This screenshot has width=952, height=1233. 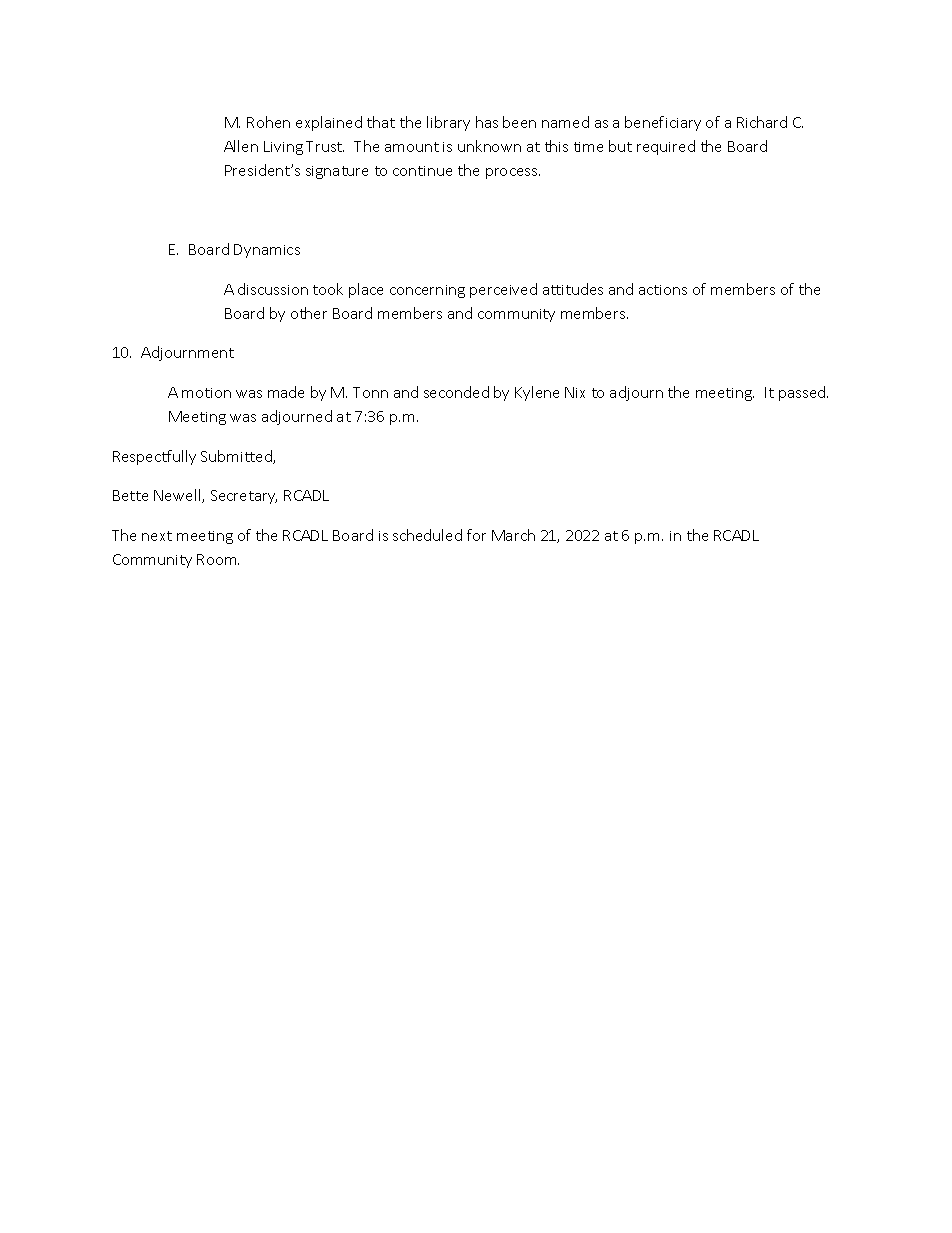 I want to click on concerning, so click(x=427, y=291).
